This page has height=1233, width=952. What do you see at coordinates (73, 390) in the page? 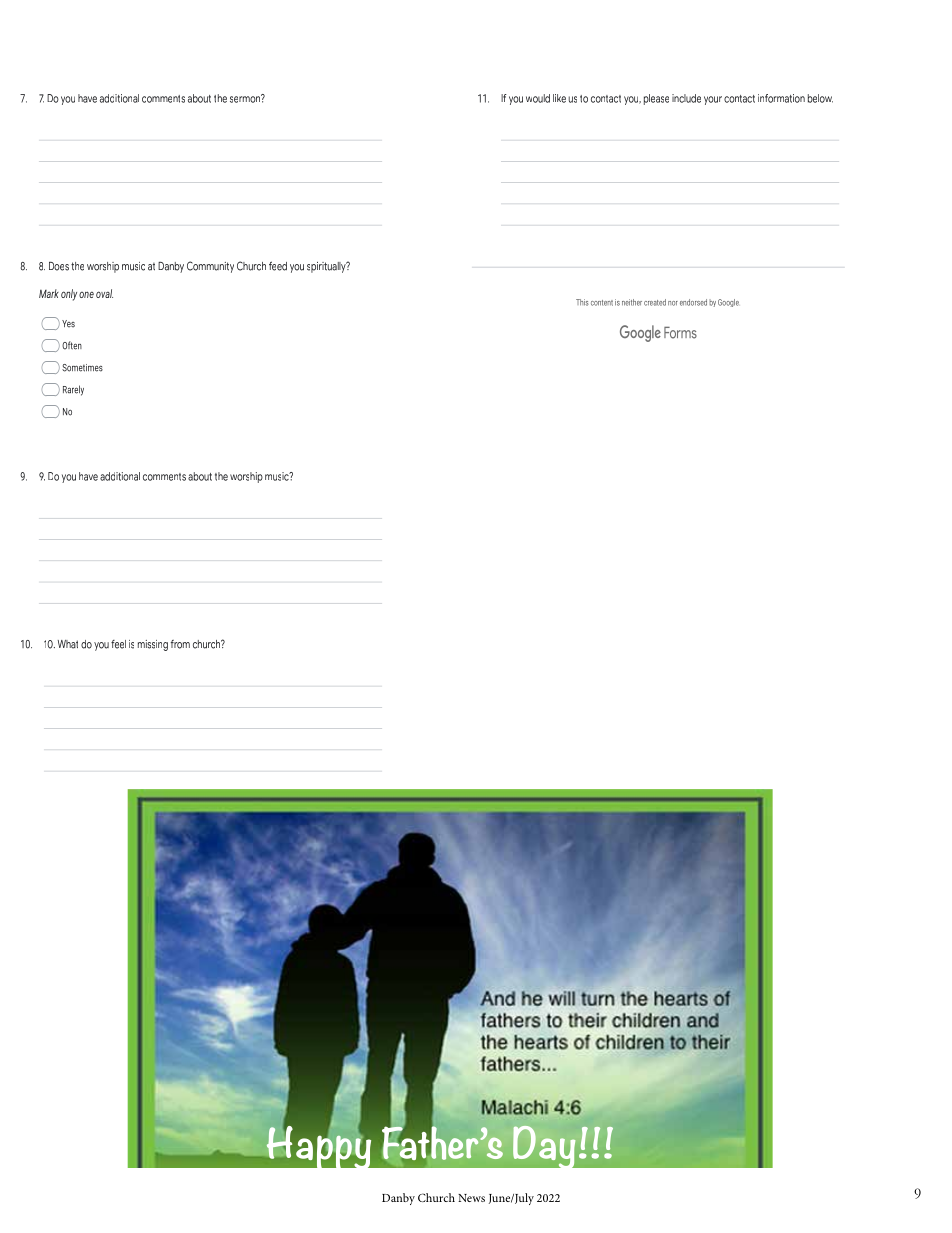
I see `Rarely` at bounding box center [73, 390].
